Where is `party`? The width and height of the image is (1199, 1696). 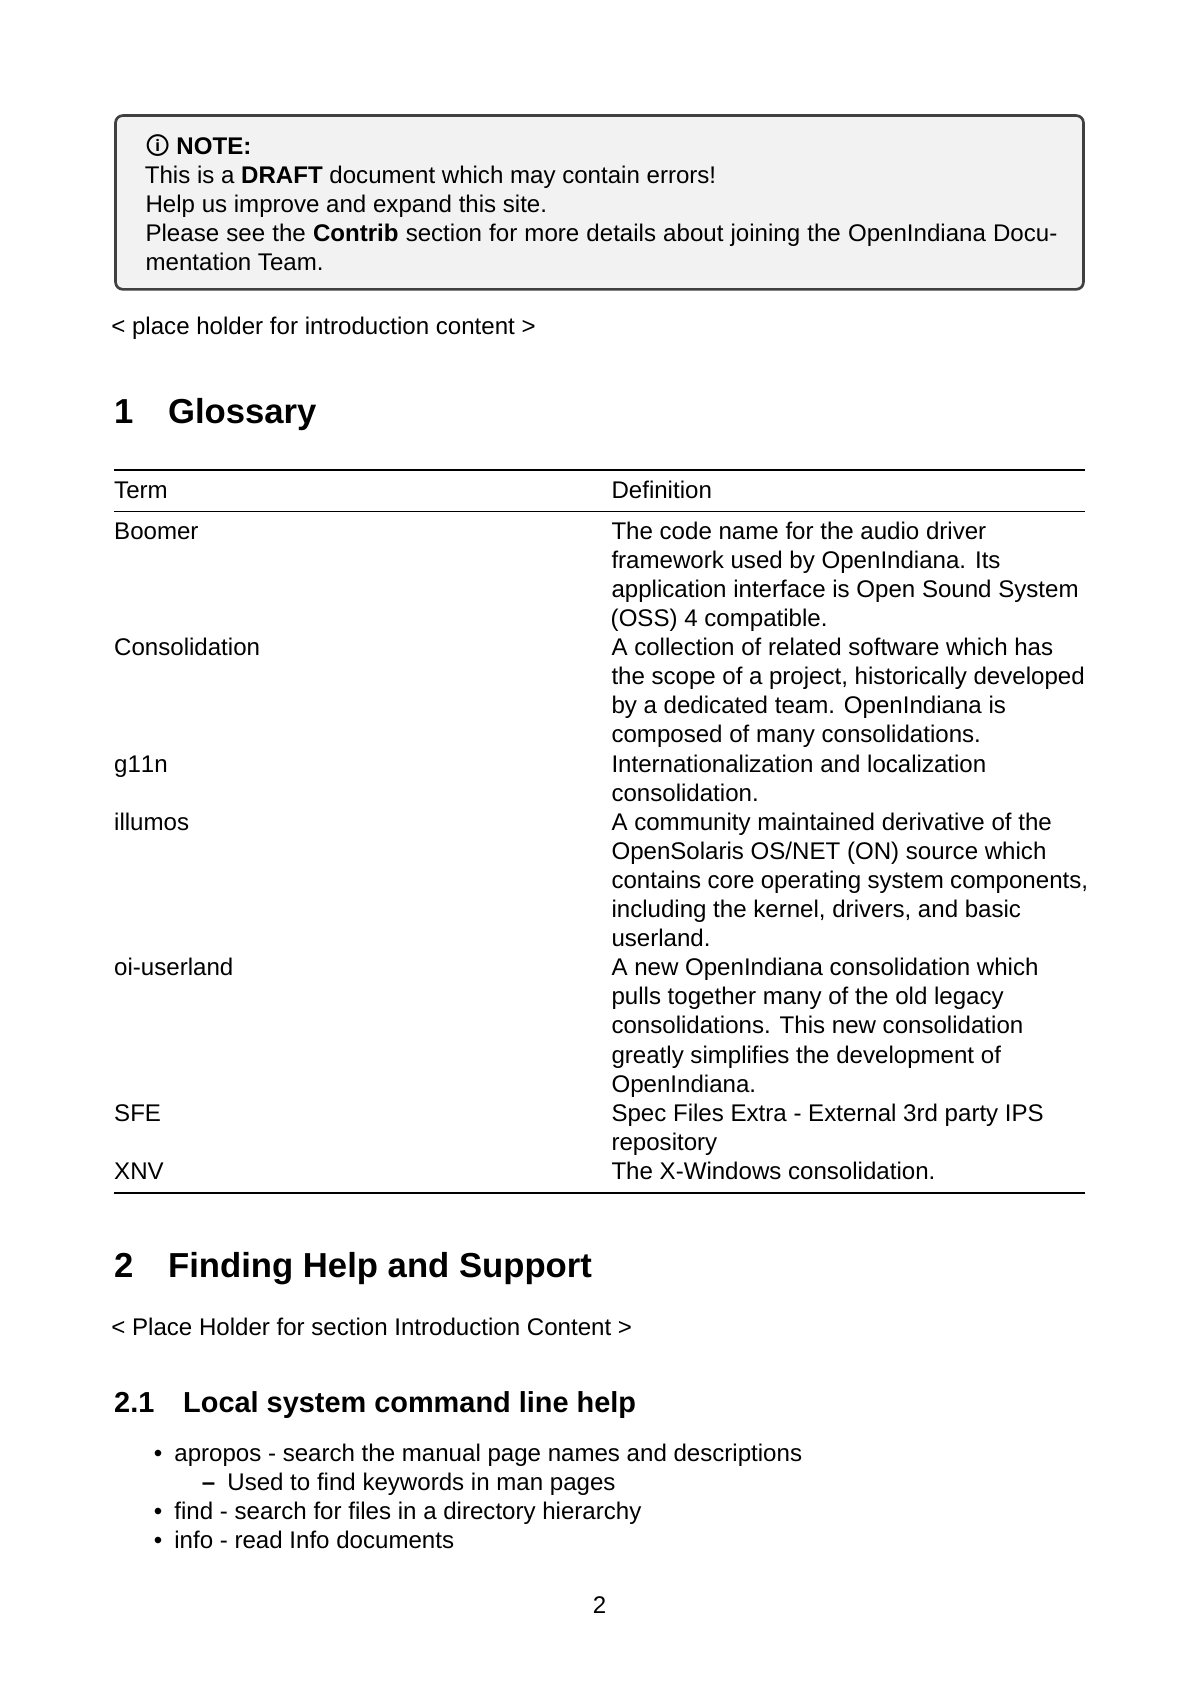
party is located at coordinates (972, 1115).
